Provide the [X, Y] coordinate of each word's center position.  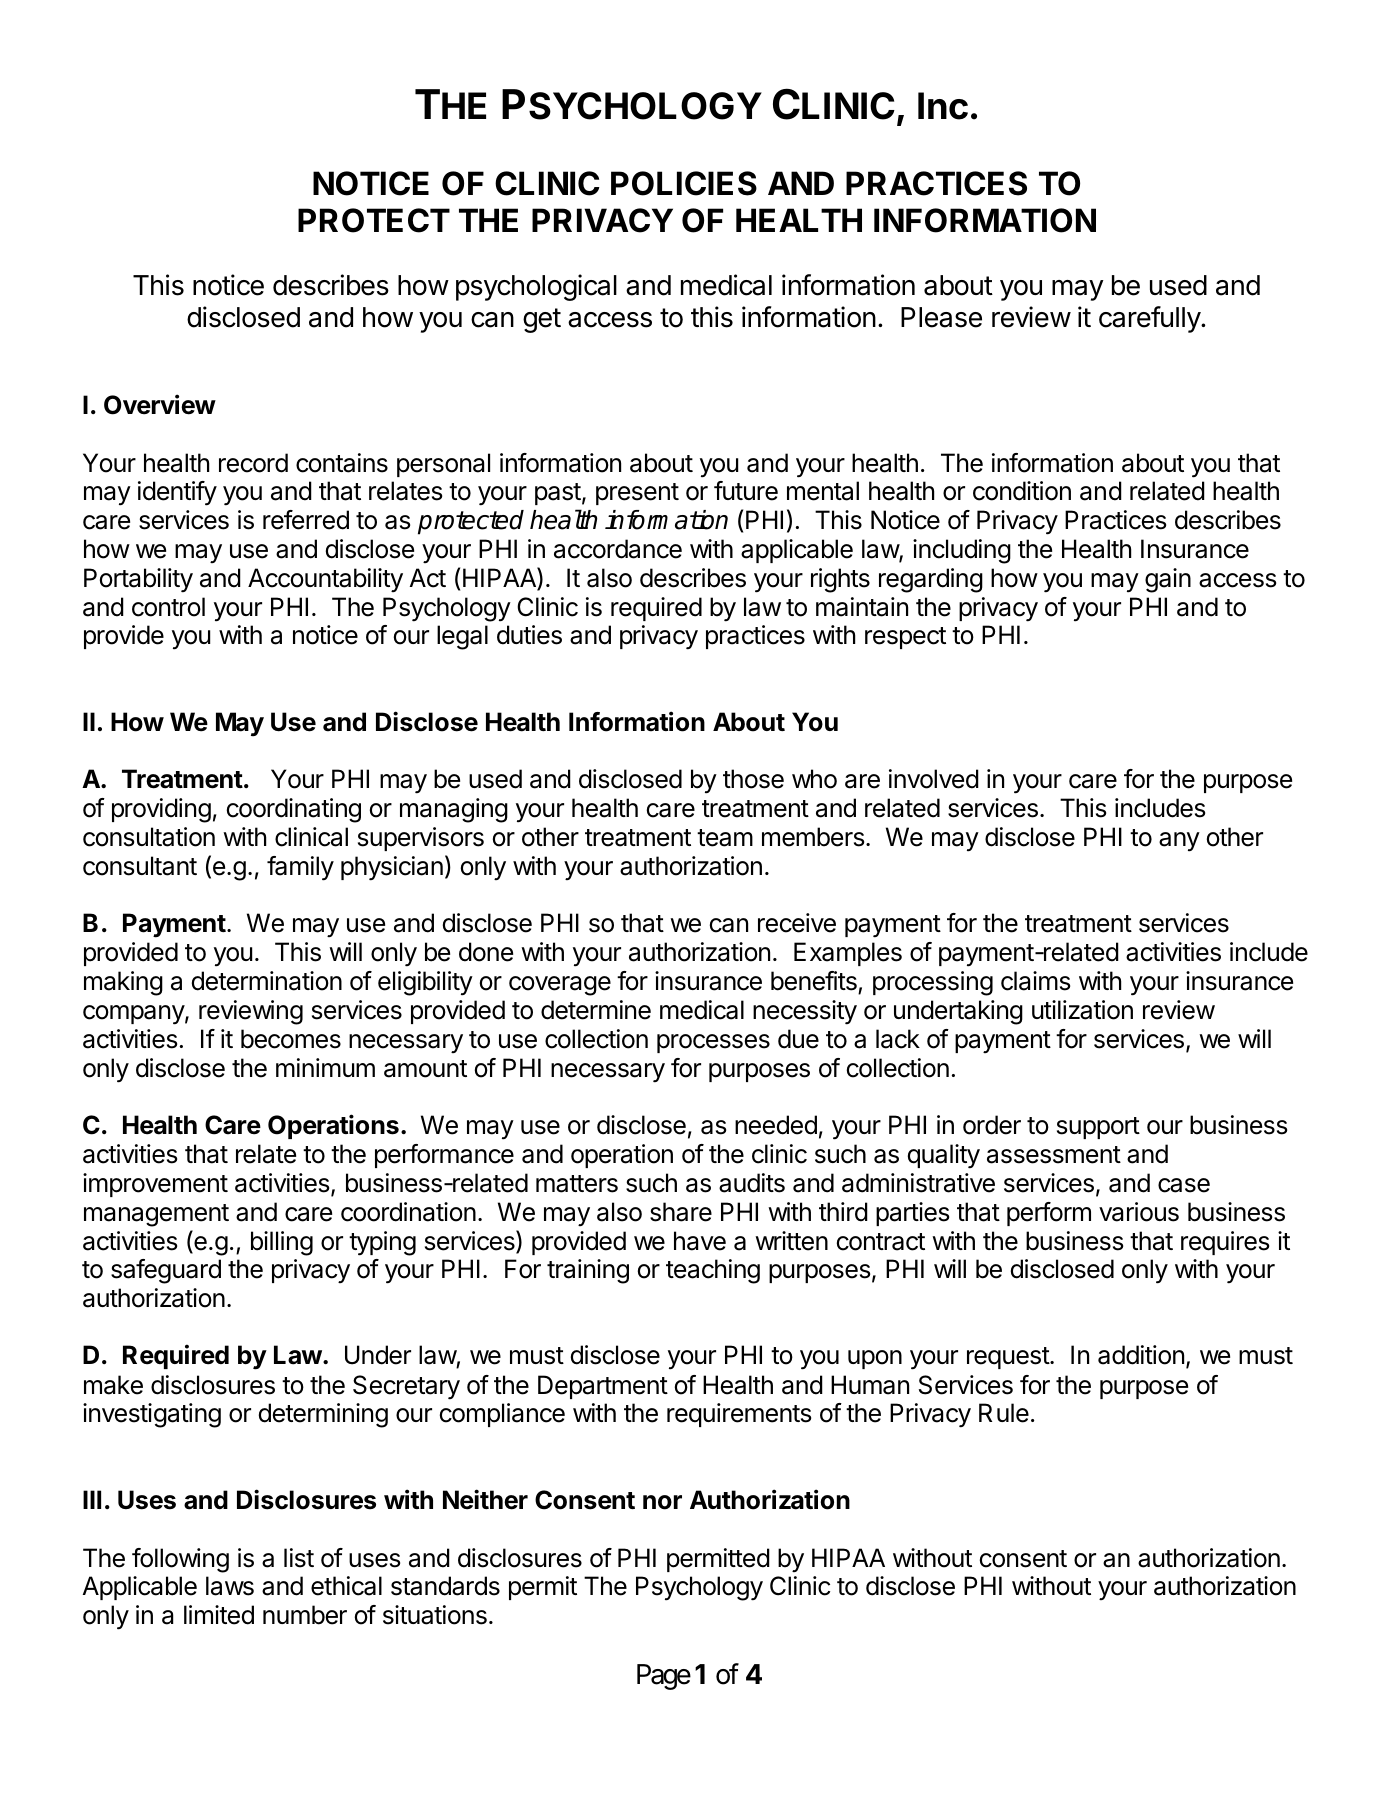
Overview [160, 404]
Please [941, 317]
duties [529, 635]
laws [230, 1586]
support [1098, 1128]
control [168, 607]
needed [776, 1125]
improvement [155, 1185]
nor [662, 1502]
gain [1168, 580]
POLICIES [684, 183]
